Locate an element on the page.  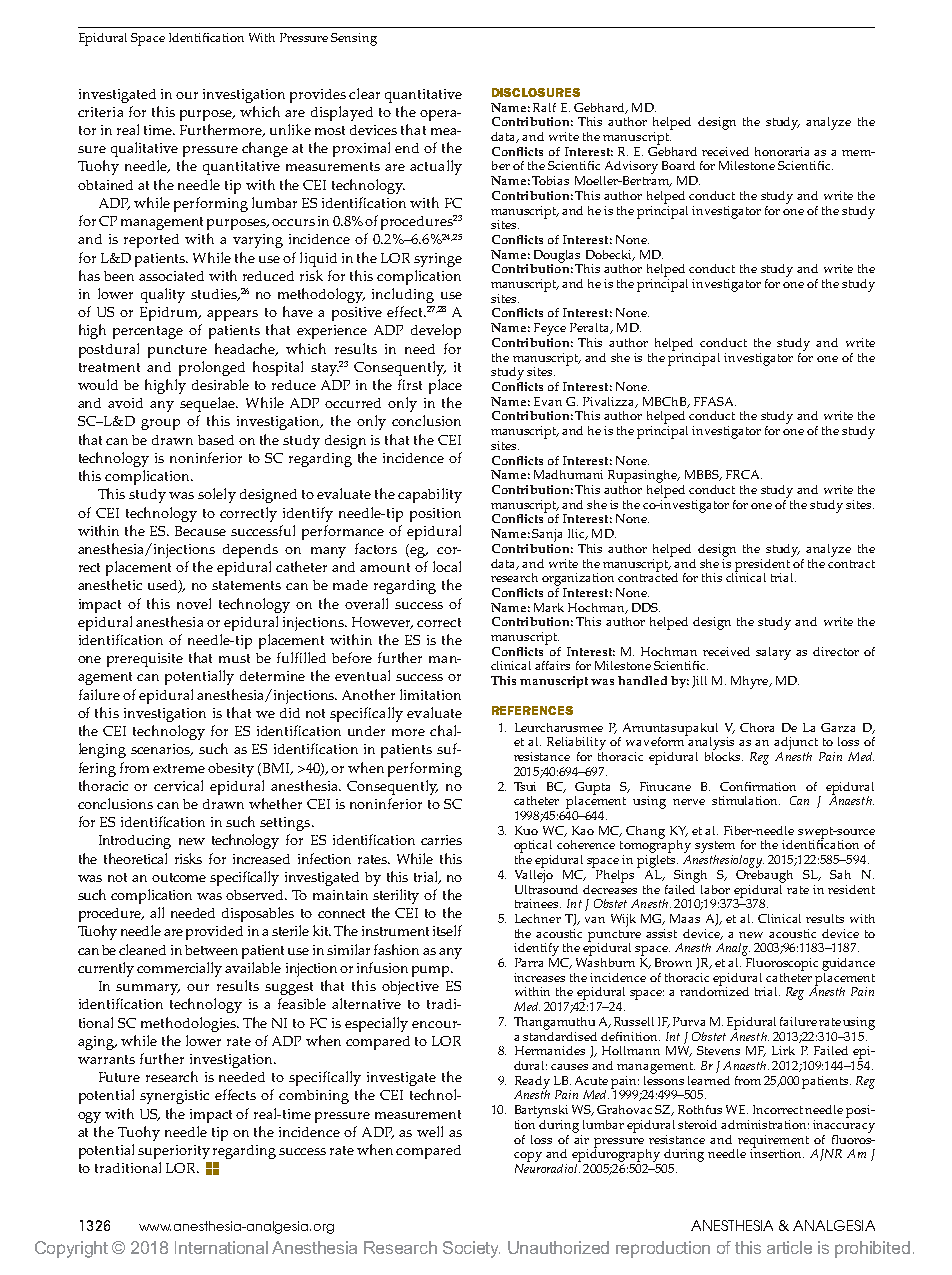
article is located at coordinates (789, 1247).
